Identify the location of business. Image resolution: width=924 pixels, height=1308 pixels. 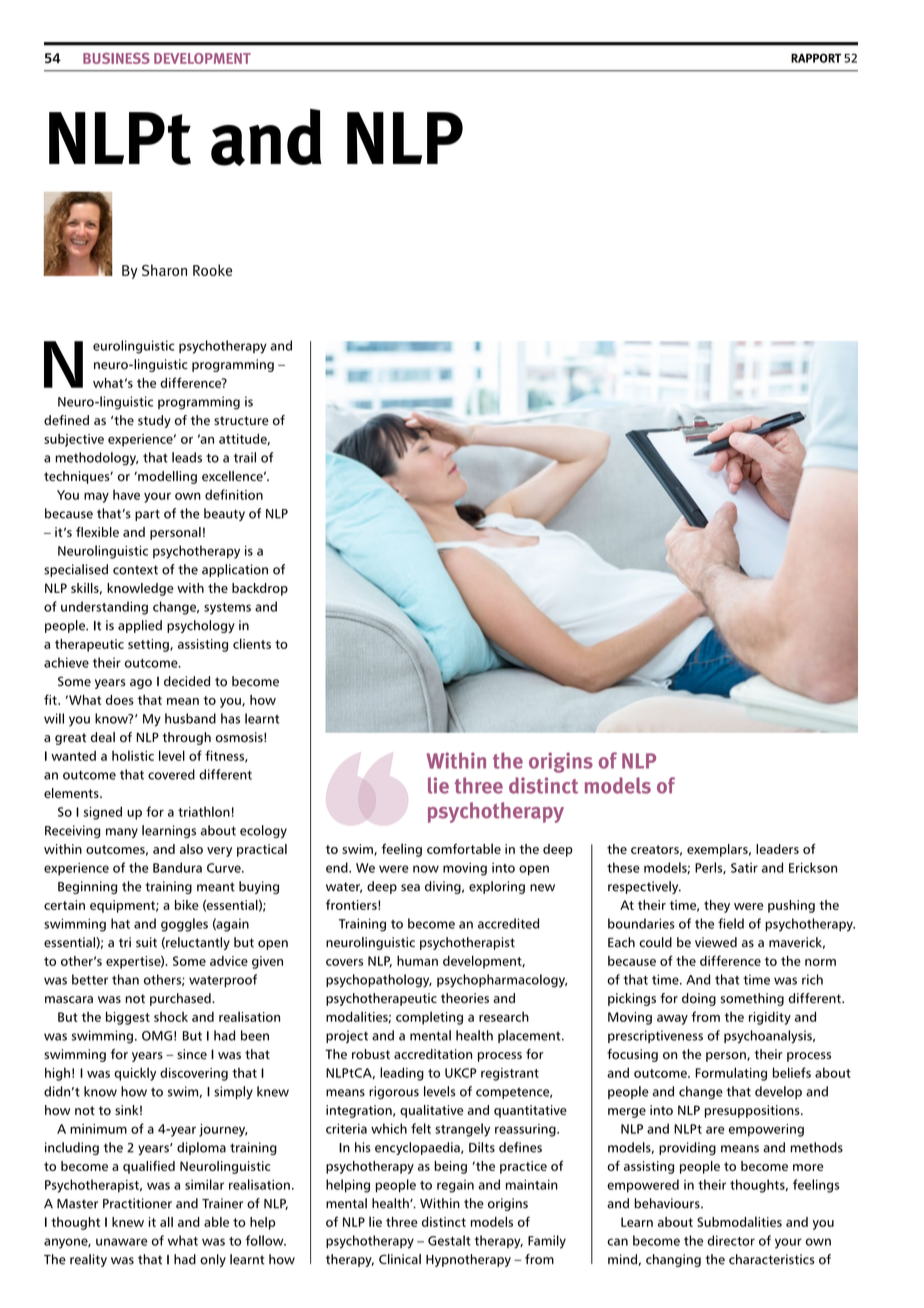
(116, 58).
